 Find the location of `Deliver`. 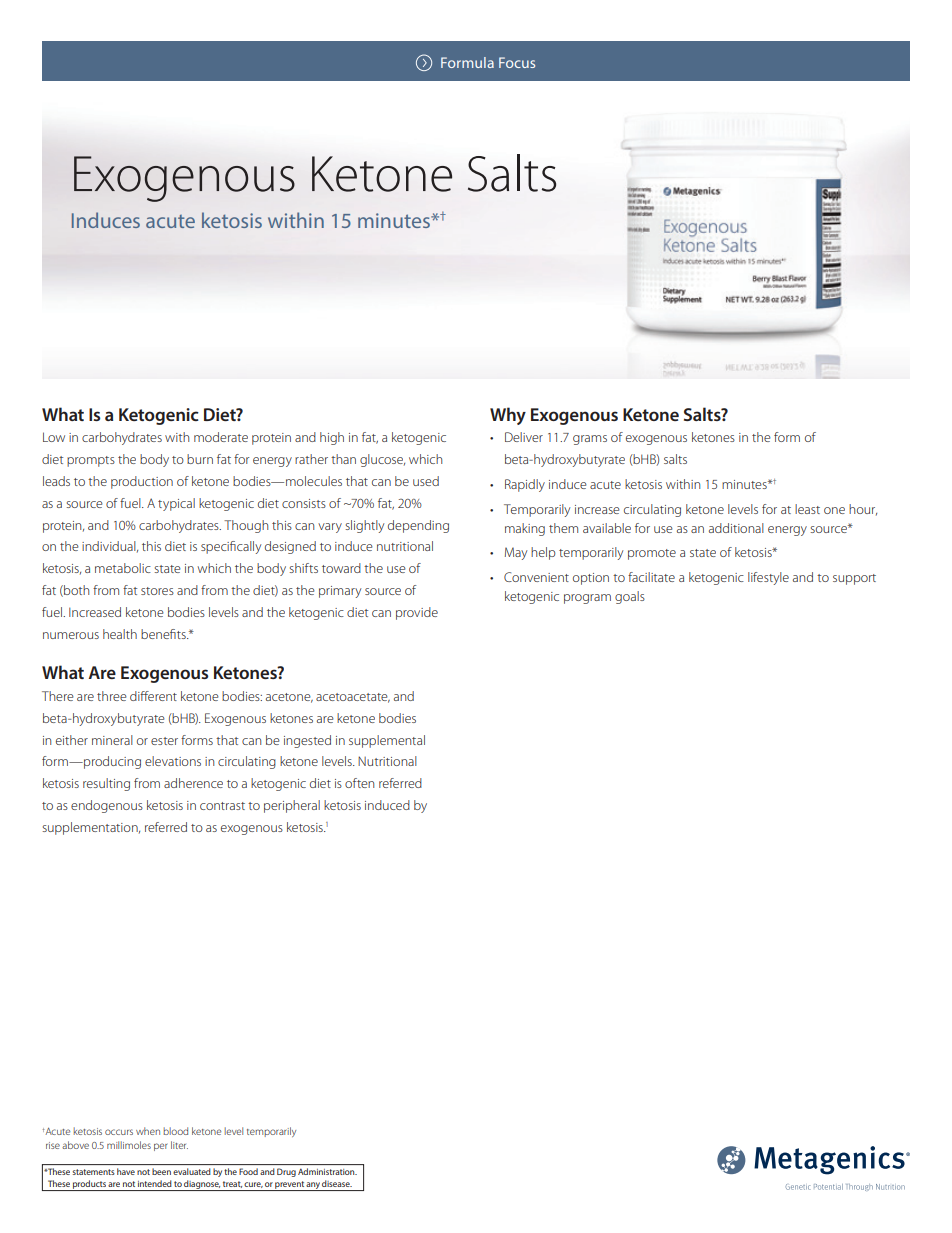

Deliver is located at coordinates (524, 437).
